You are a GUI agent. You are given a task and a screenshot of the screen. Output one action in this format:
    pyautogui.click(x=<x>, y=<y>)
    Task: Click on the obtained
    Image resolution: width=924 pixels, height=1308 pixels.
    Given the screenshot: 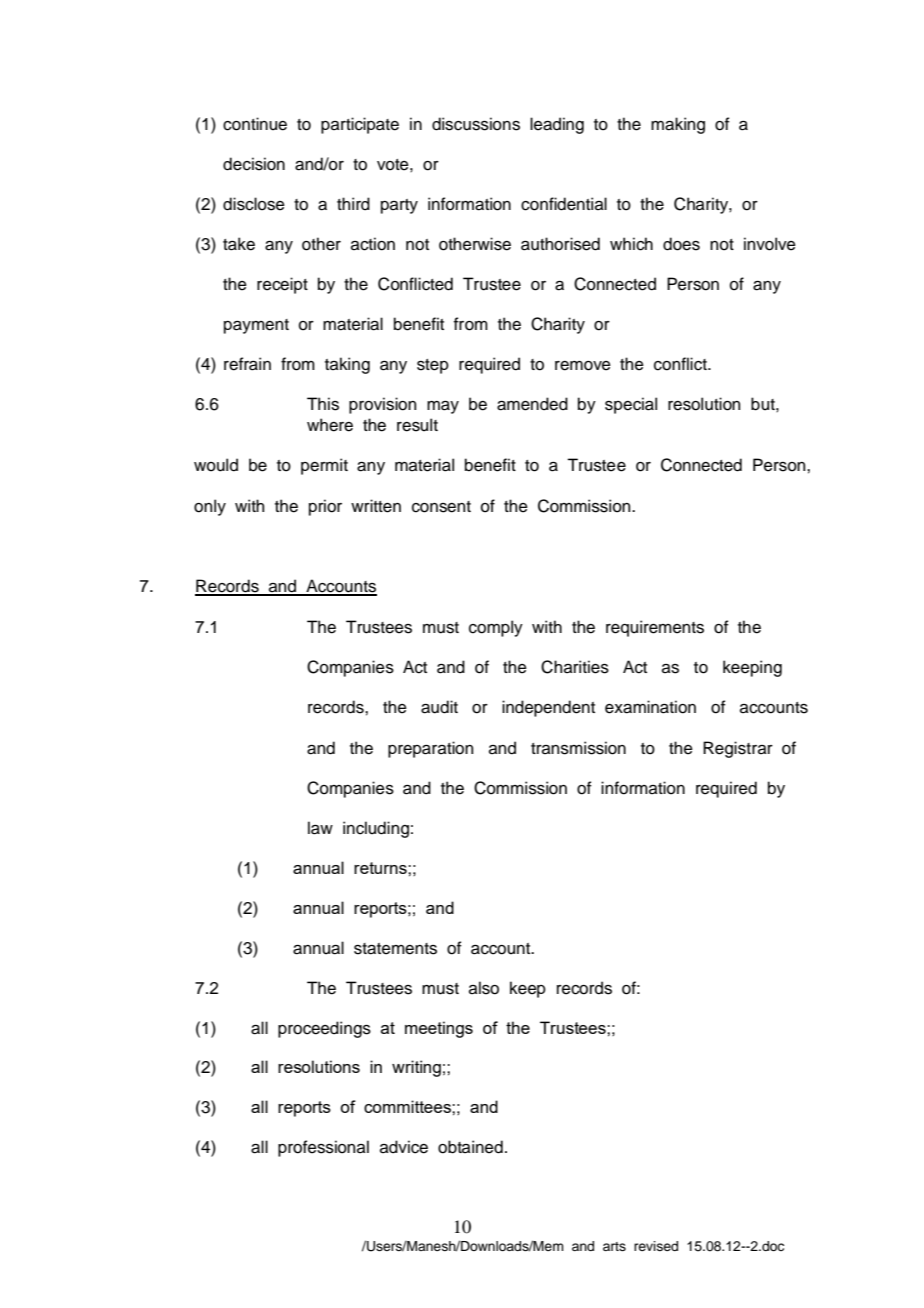 What is the action you would take?
    pyautogui.click(x=470, y=1147)
